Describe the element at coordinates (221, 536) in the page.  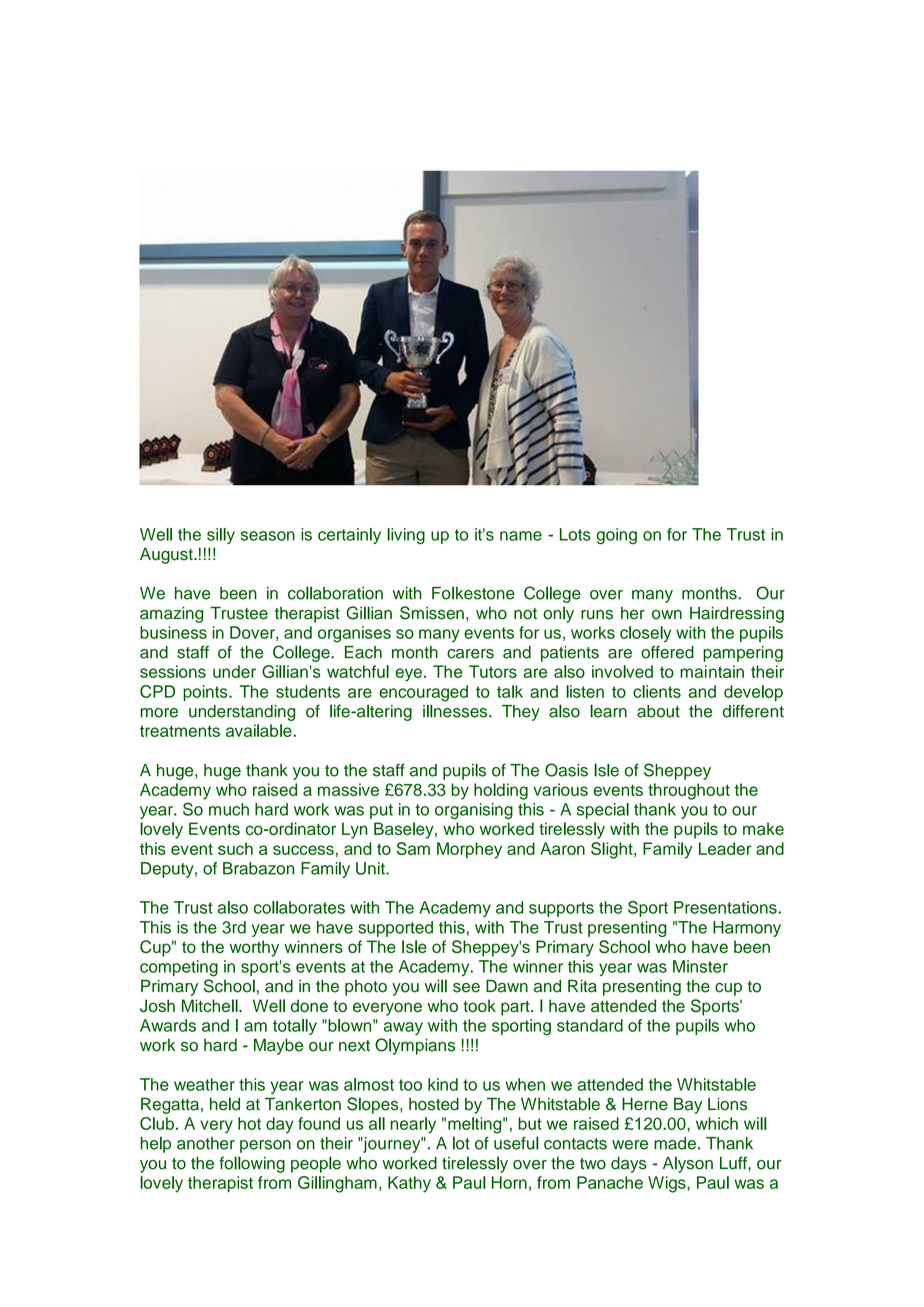
I see `silly` at that location.
